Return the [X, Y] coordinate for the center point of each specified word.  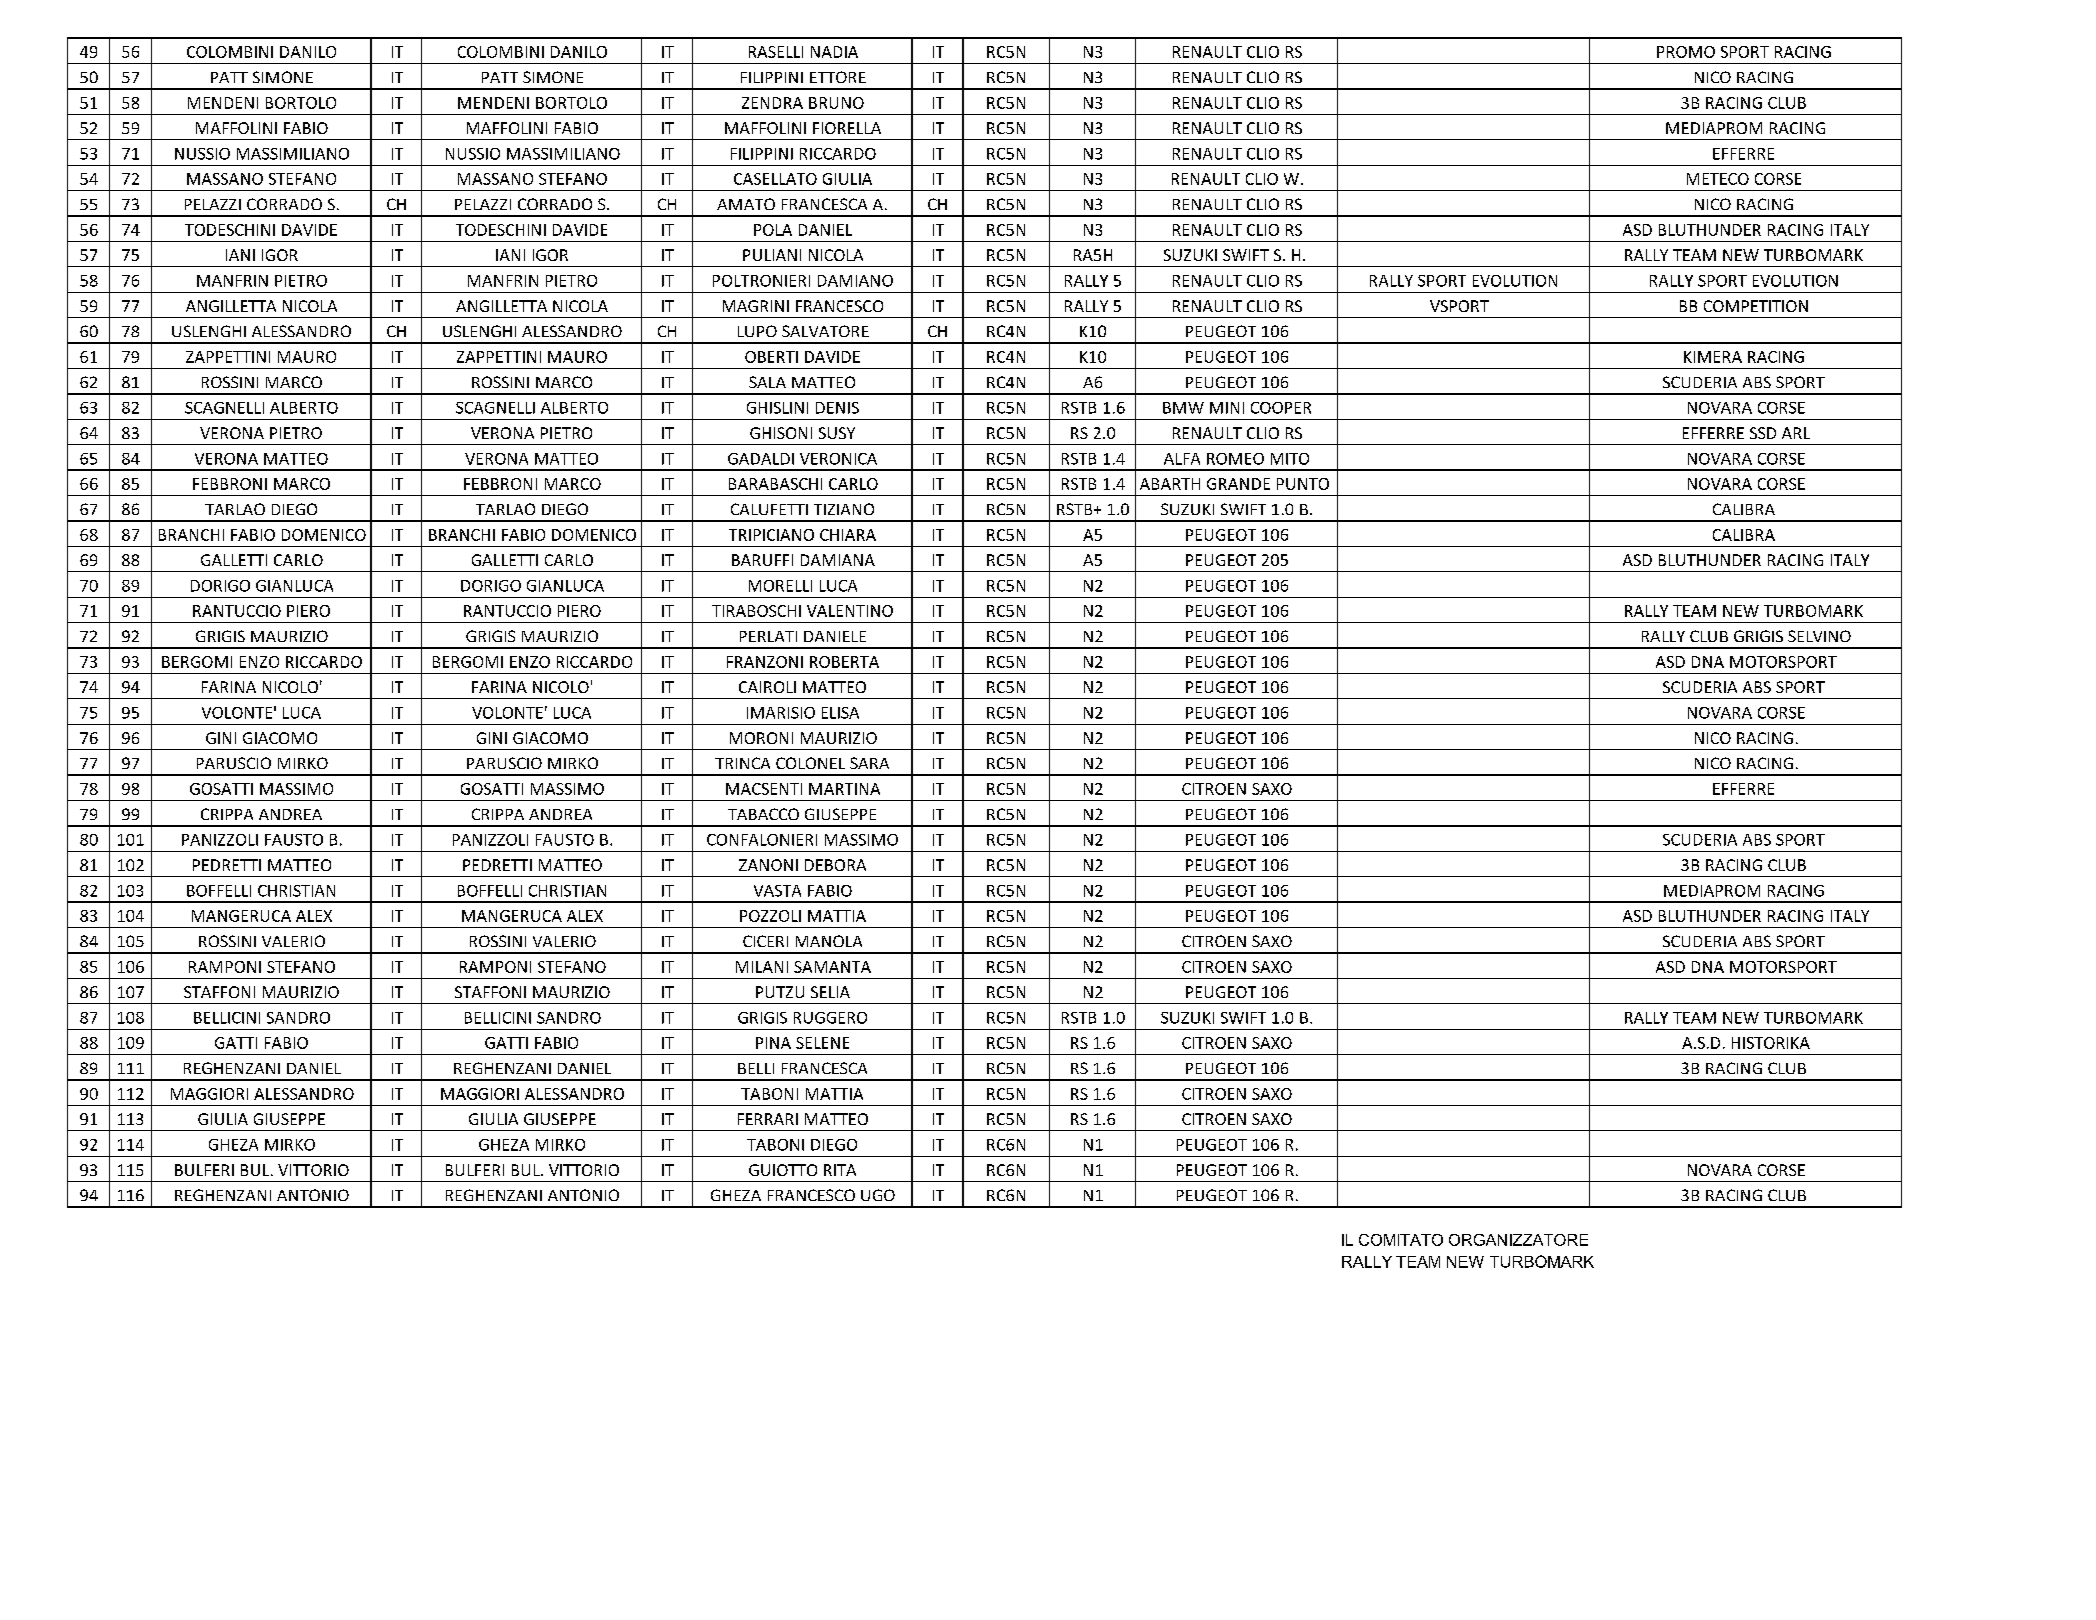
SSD [1763, 433]
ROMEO [1235, 459]
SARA [869, 763]
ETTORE [838, 77]
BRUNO [836, 103]
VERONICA [838, 459]
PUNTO [1303, 484]
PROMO [1686, 52]
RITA [840, 1170]
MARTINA [844, 789]
